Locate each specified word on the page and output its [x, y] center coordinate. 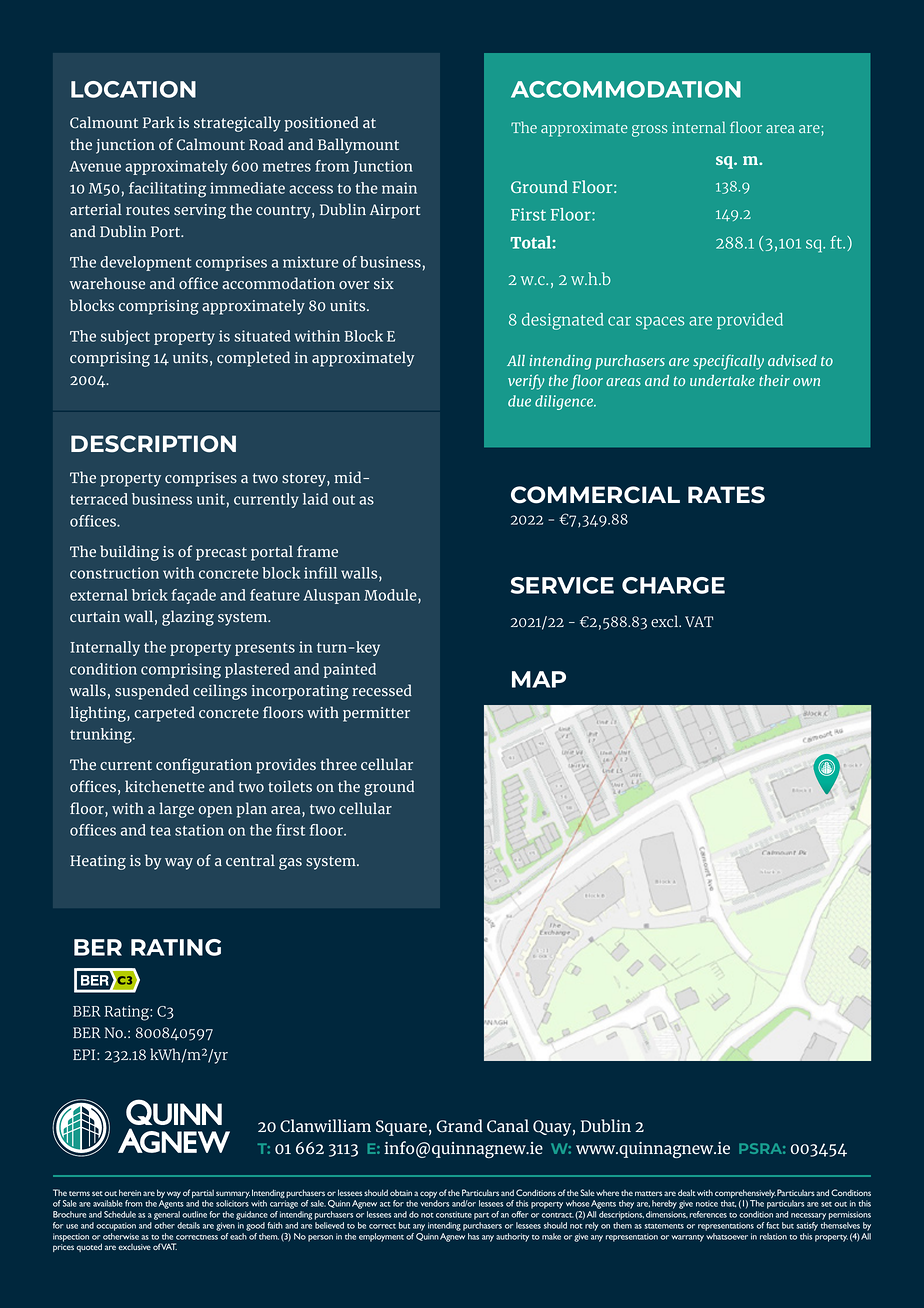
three [338, 764]
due [519, 401]
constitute [454, 1214]
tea [160, 831]
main [399, 188]
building [129, 553]
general [167, 1215]
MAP [539, 679]
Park [159, 122]
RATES [726, 495]
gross [649, 131]
